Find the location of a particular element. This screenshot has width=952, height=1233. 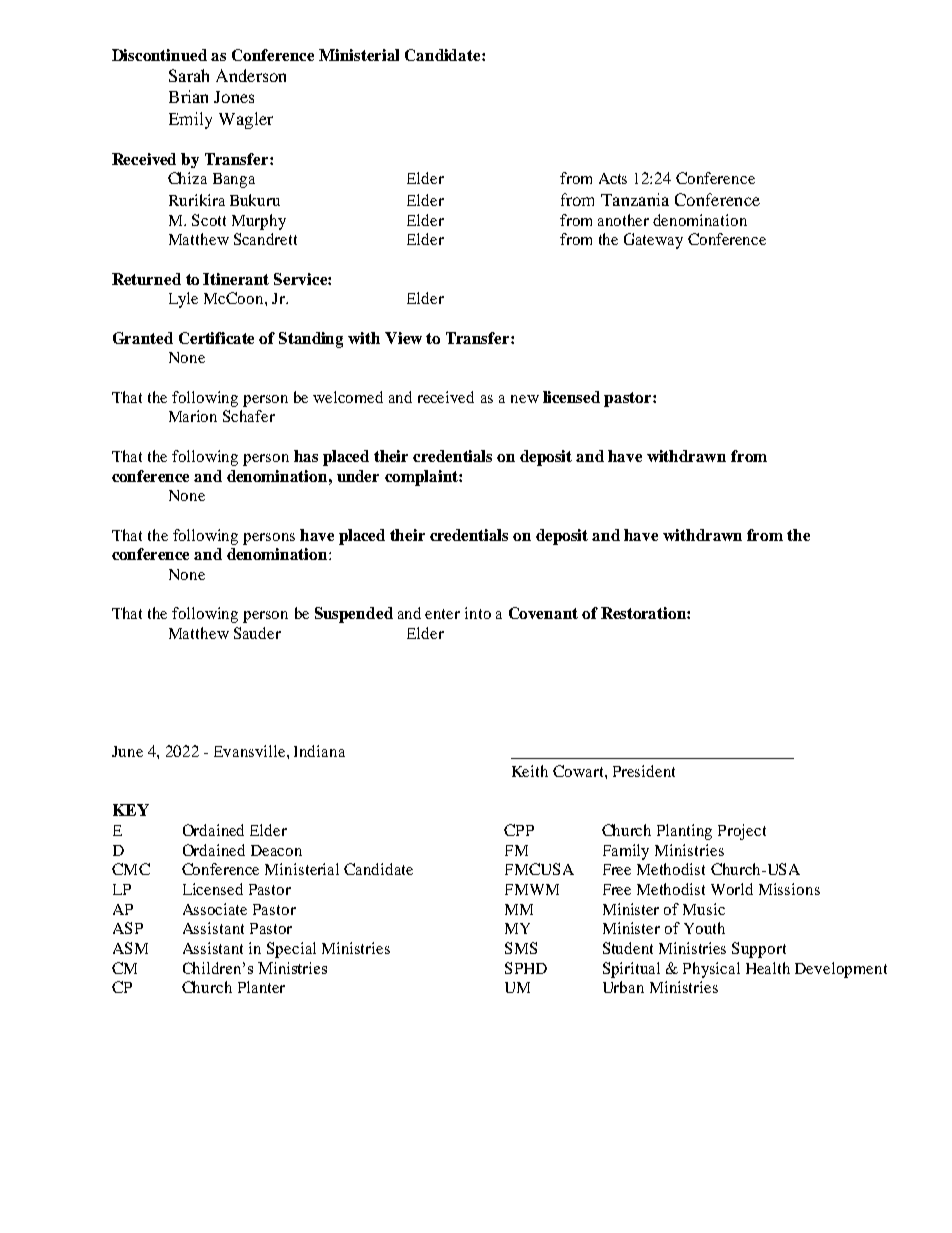

Planter is located at coordinates (261, 987).
